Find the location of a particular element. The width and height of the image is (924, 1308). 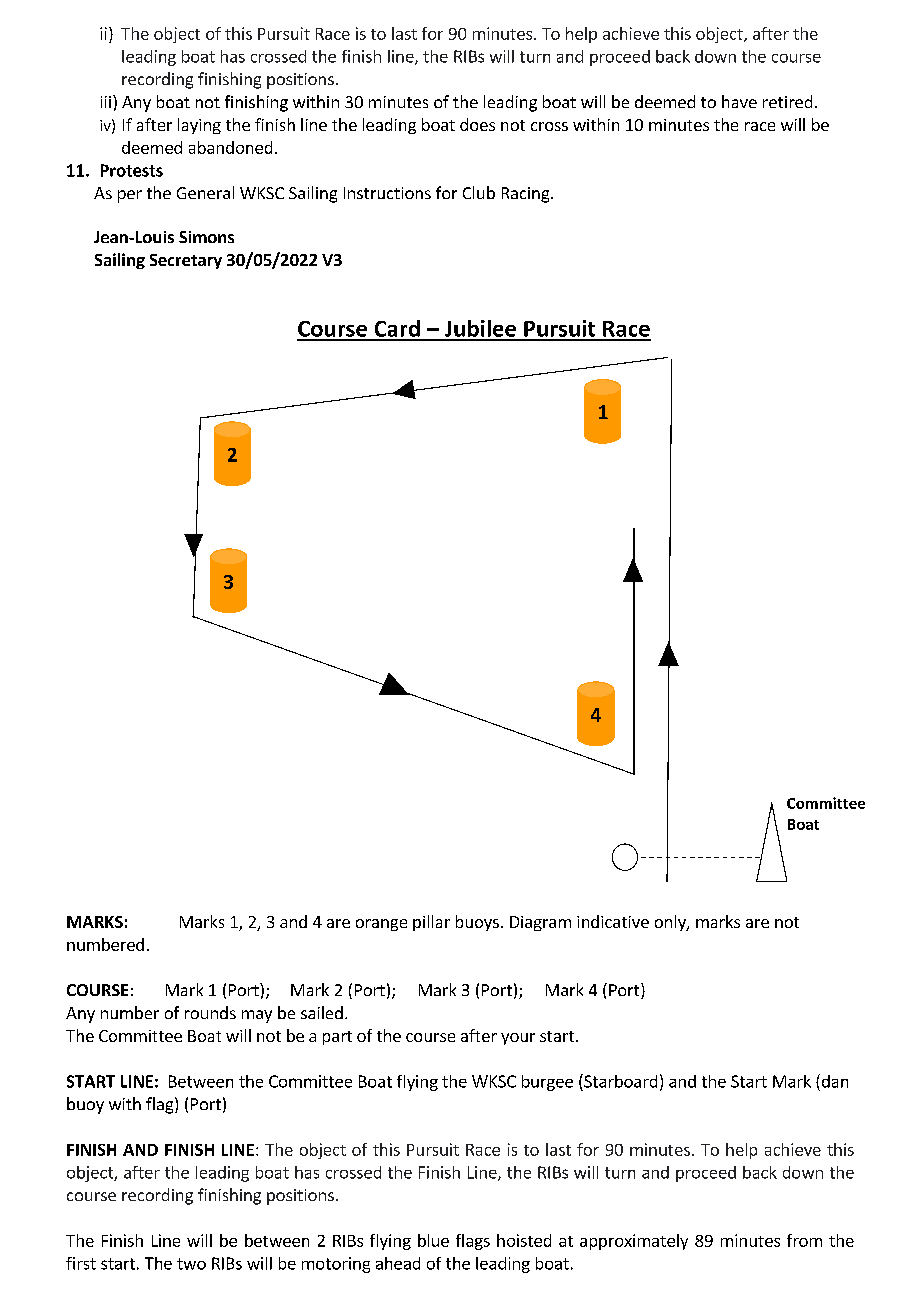

does is located at coordinates (477, 124).
